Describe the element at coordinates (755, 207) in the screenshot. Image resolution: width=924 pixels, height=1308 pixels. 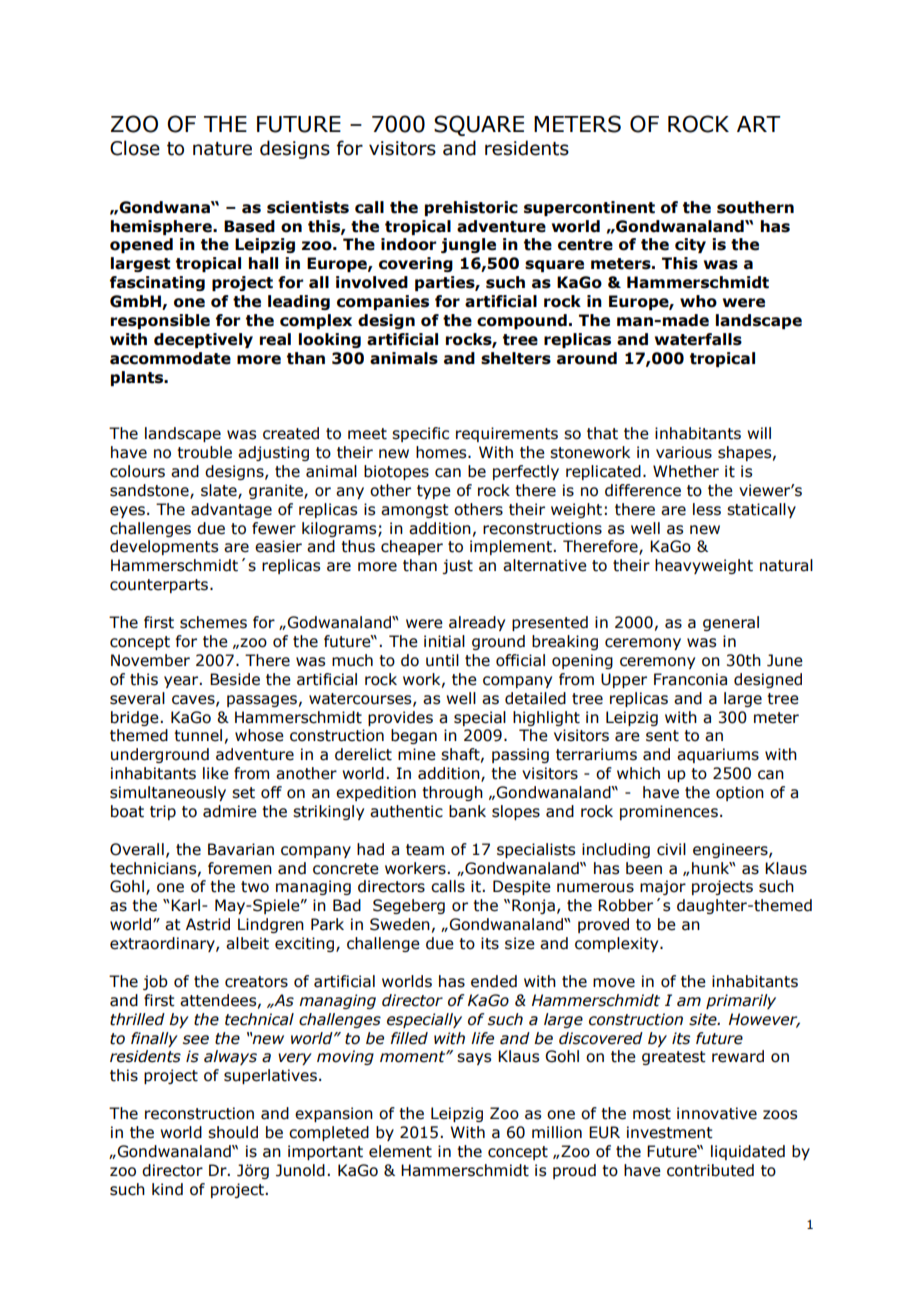
I see `southern` at that location.
